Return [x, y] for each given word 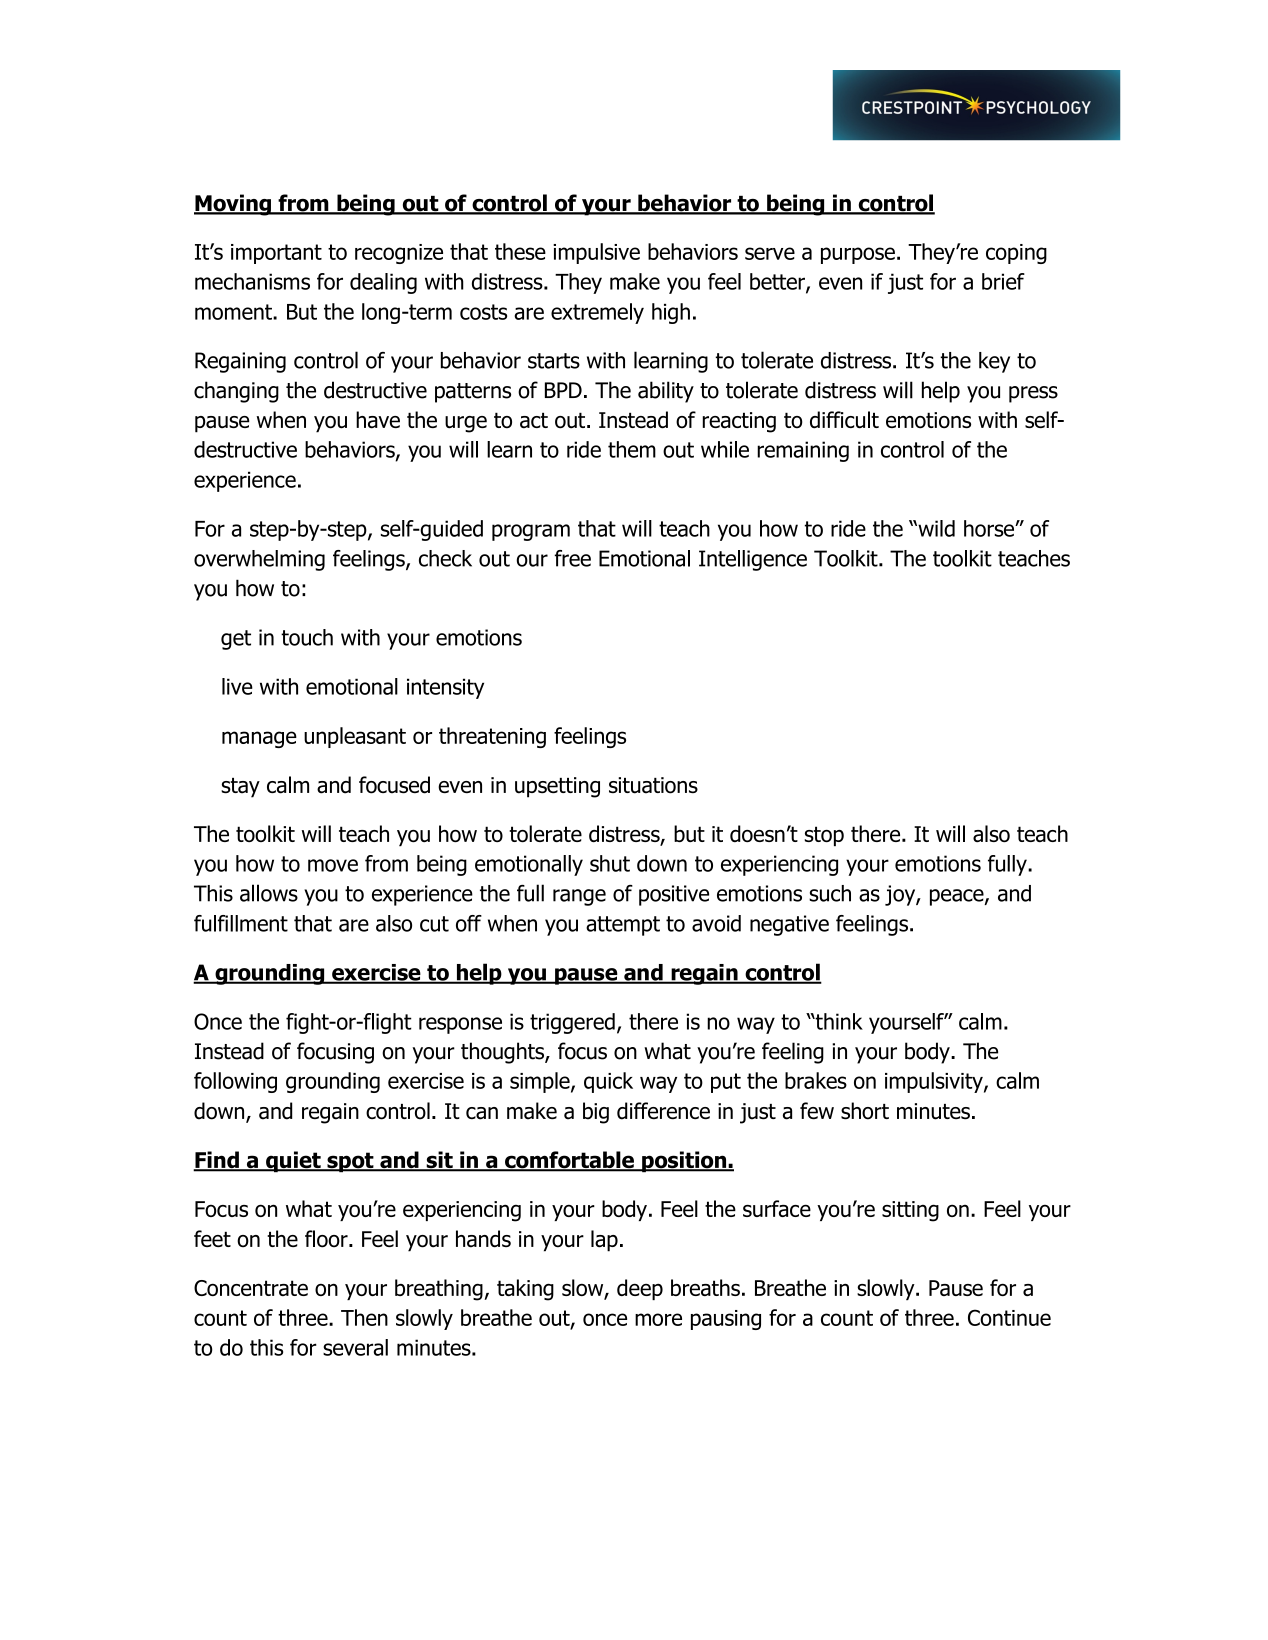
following [235, 1082]
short [865, 1111]
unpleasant [355, 737]
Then [364, 1317]
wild [935, 528]
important [276, 254]
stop [824, 836]
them [632, 449]
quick [608, 1082]
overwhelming [259, 560]
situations [653, 785]
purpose [858, 255]
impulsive [596, 253]
